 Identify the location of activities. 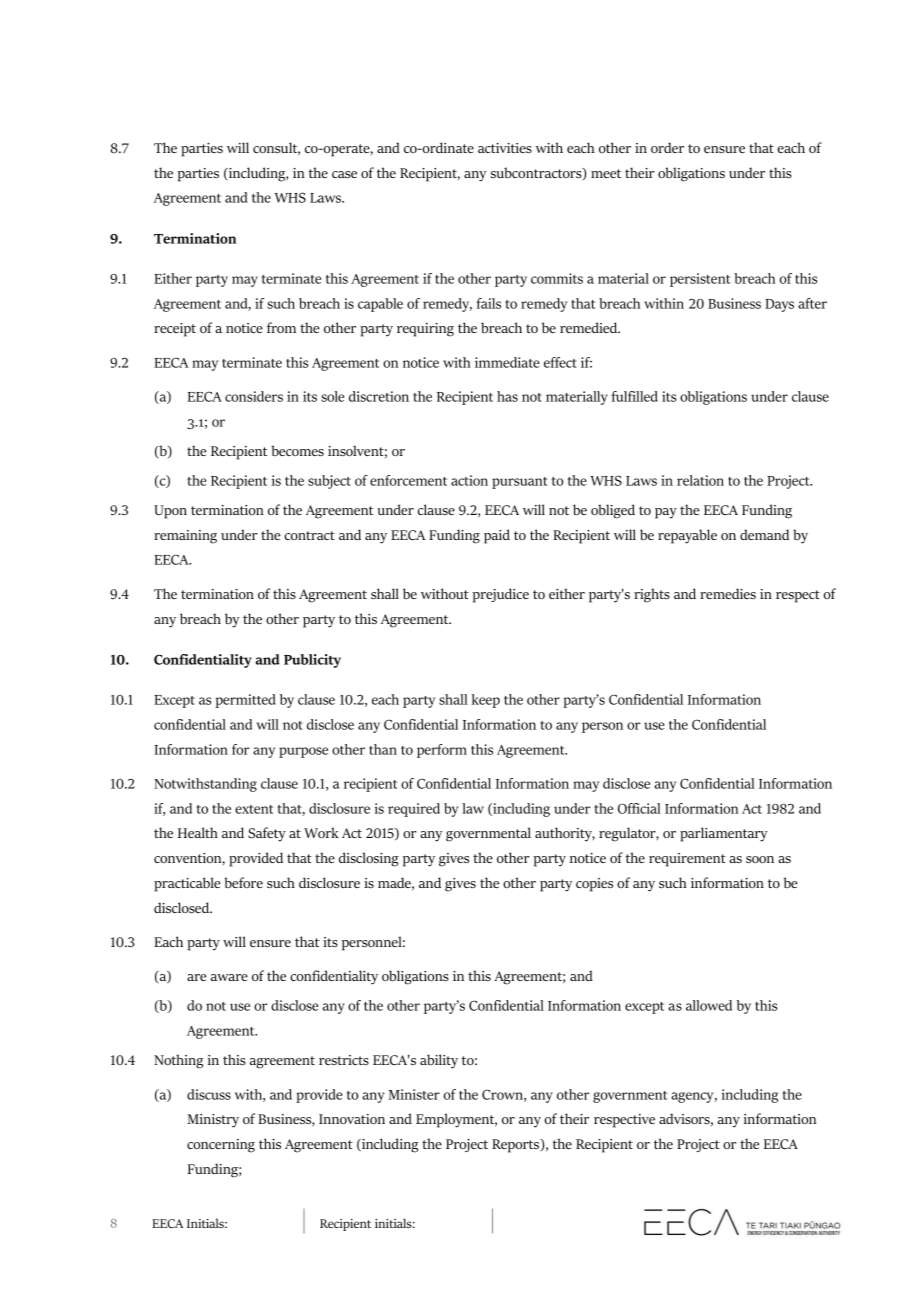
(505, 148).
